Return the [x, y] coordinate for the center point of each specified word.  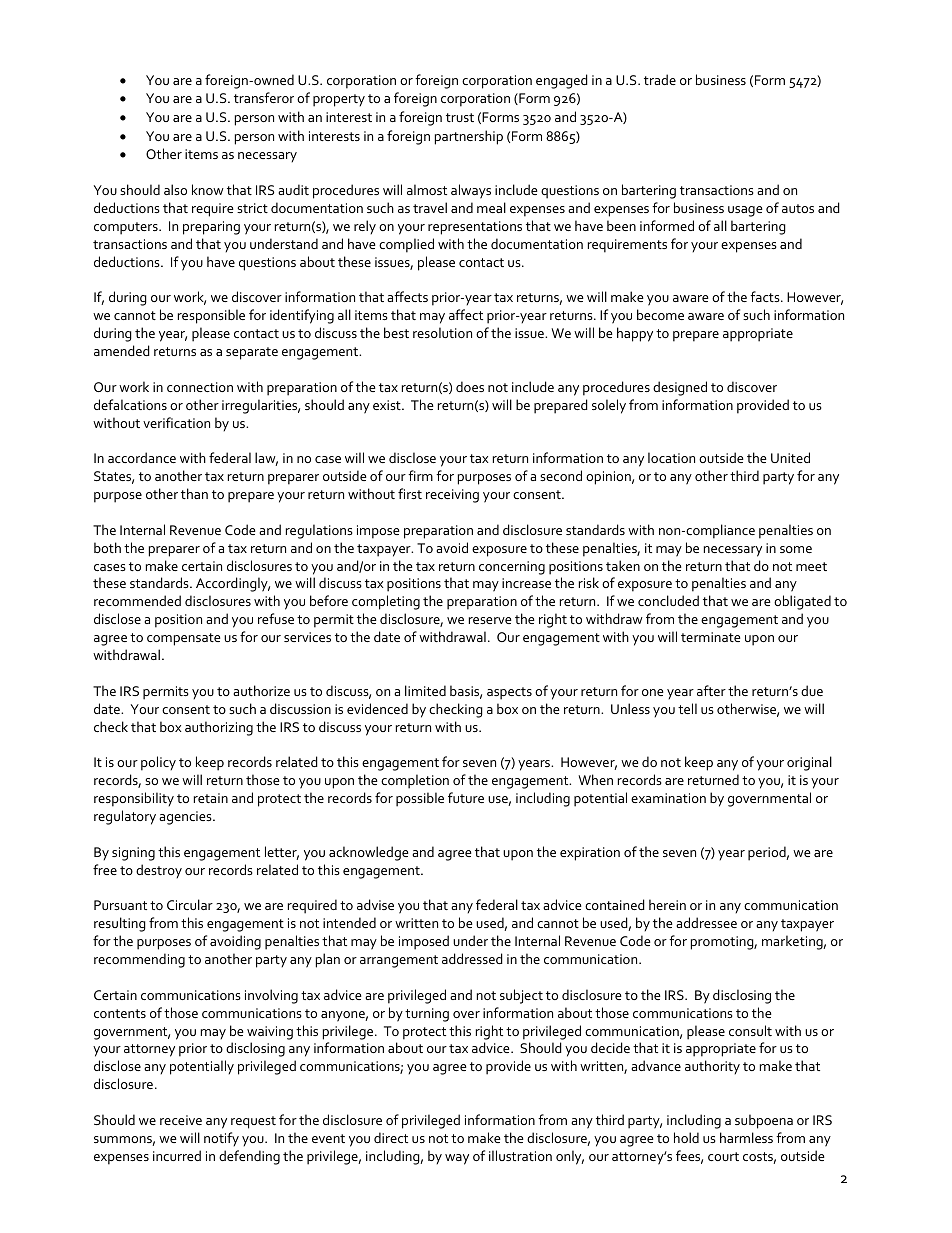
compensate [184, 639]
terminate [711, 637]
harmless [746, 1137]
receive [181, 1120]
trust [460, 117]
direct [391, 1137]
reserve [490, 620]
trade [660, 79]
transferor [264, 97]
